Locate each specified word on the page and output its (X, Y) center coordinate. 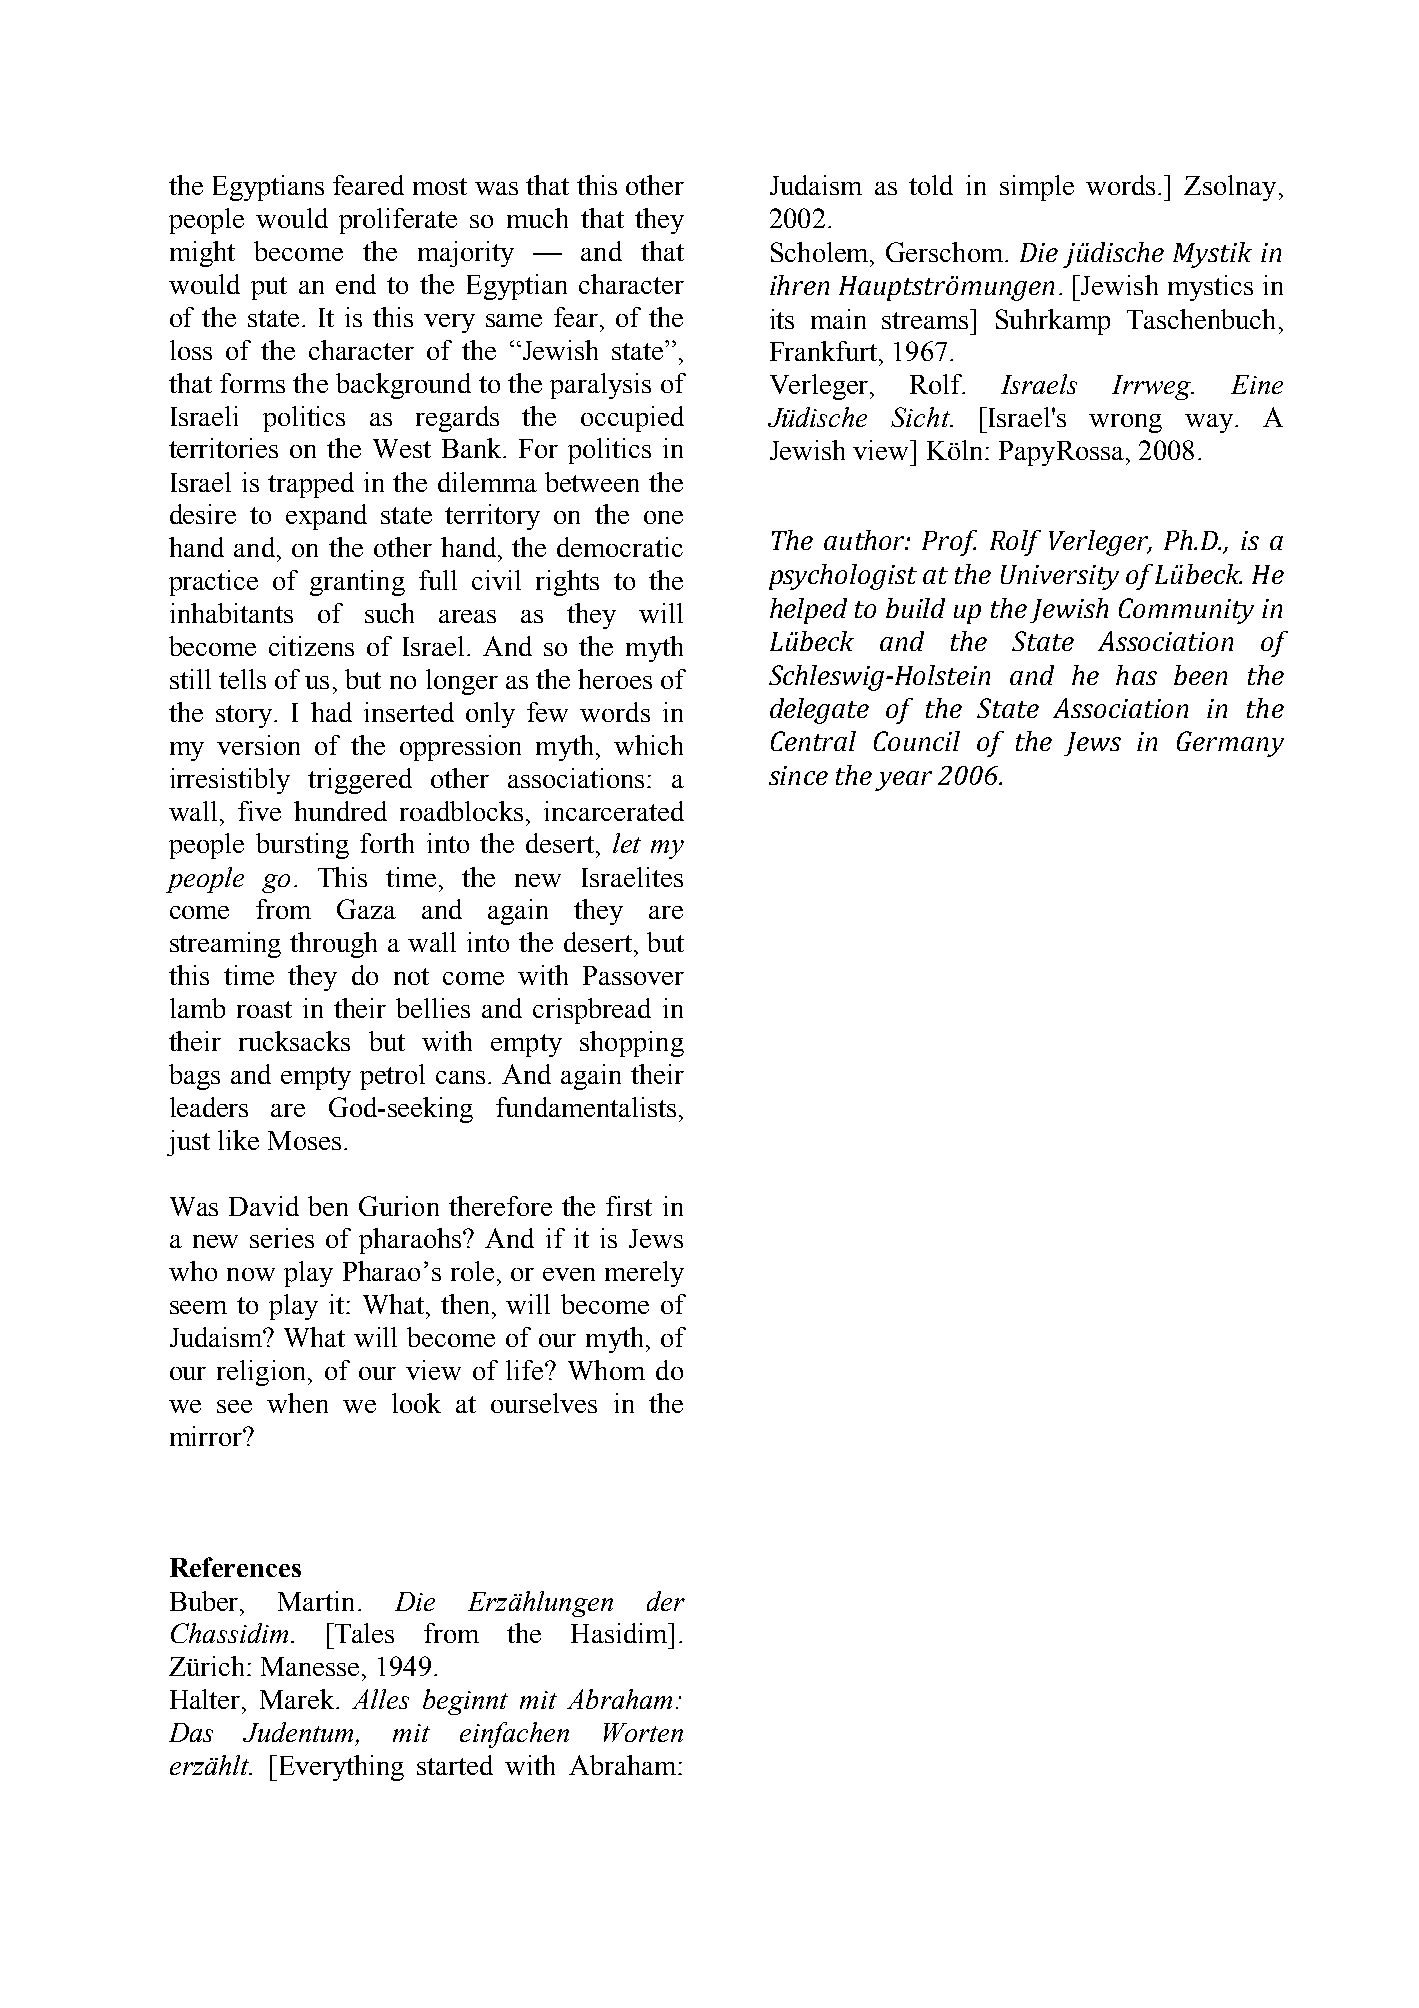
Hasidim (620, 1633)
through (333, 945)
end (356, 284)
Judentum (300, 1733)
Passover (633, 975)
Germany (1230, 744)
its (782, 319)
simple (1037, 188)
